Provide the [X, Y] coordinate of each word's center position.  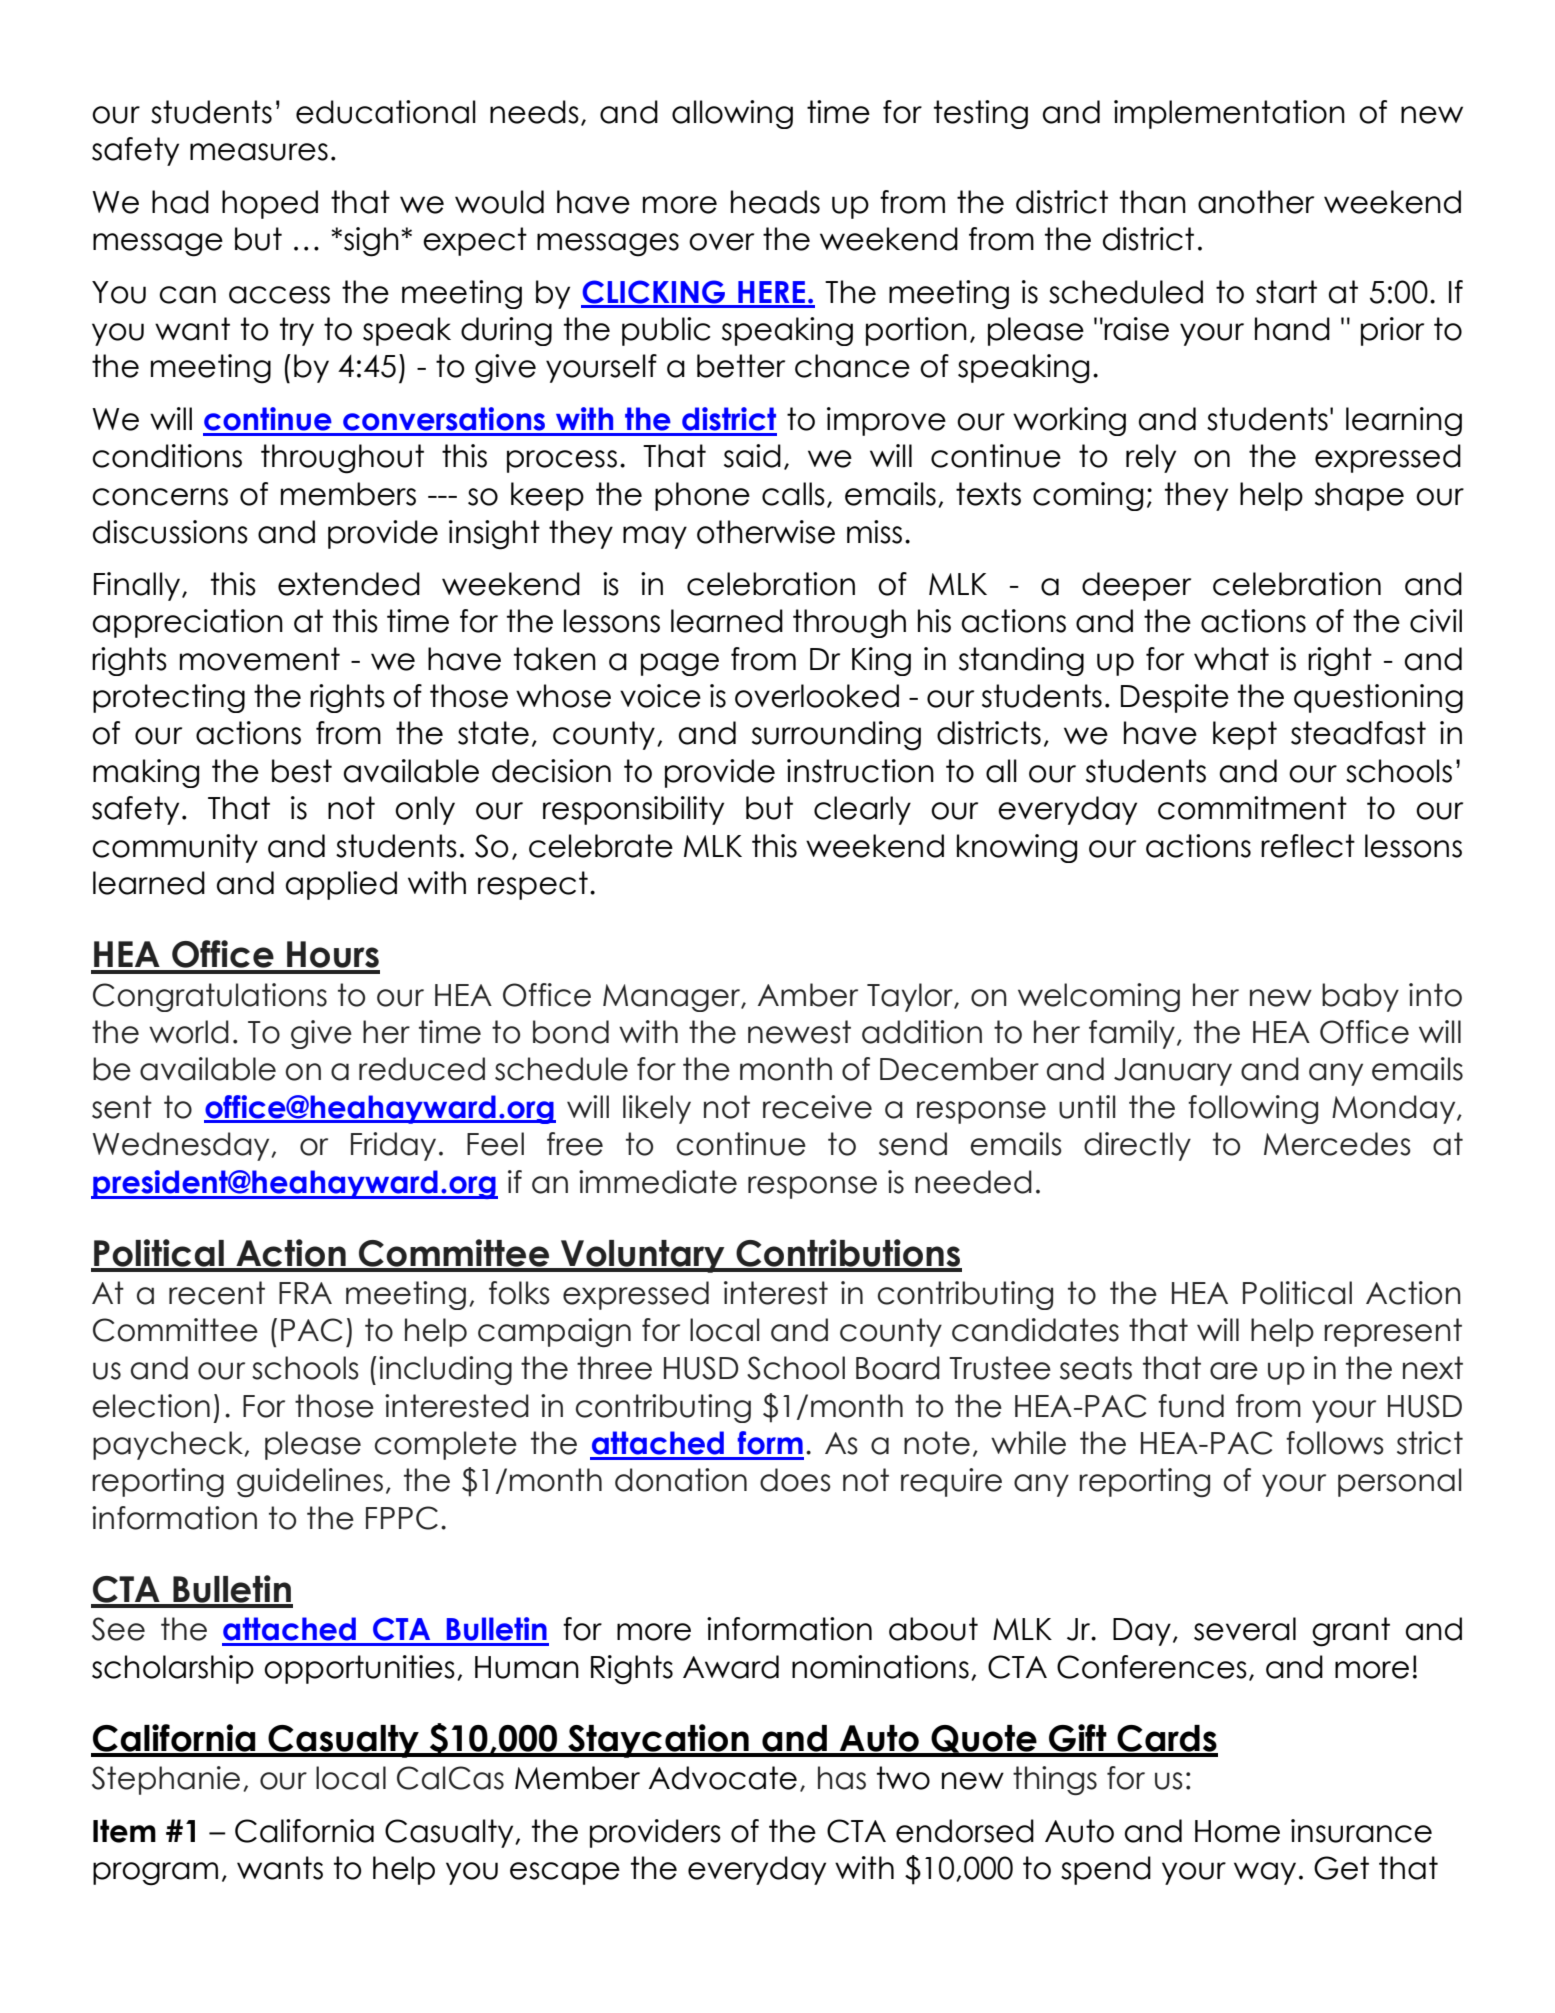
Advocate [723, 1778]
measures [259, 152]
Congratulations [210, 997]
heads [775, 202]
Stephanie [166, 1780]
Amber [808, 995]
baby [1360, 997]
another [1256, 202]
